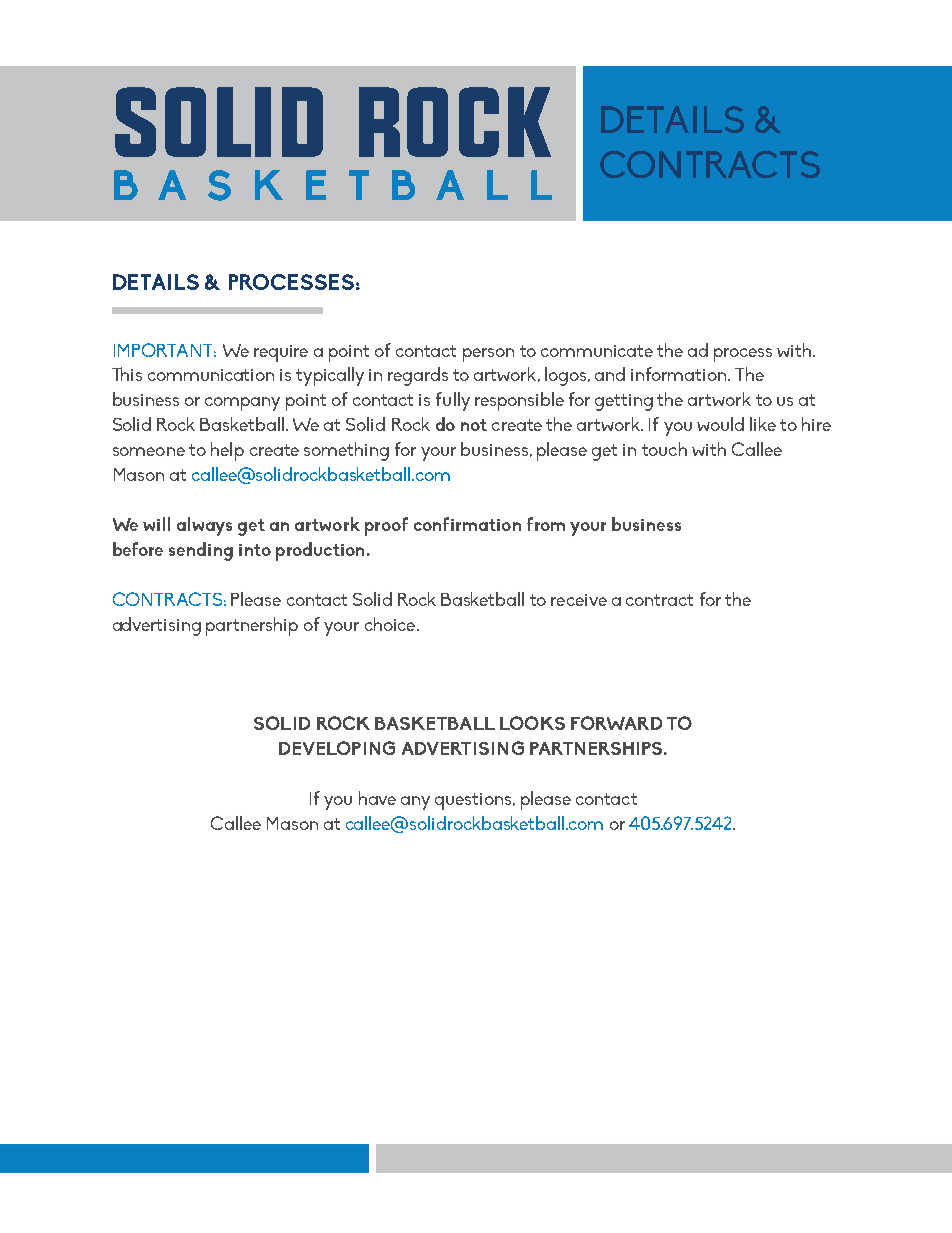 The width and height of the image is (952, 1233). What do you see at coordinates (579, 600) in the image?
I see `receive` at bounding box center [579, 600].
